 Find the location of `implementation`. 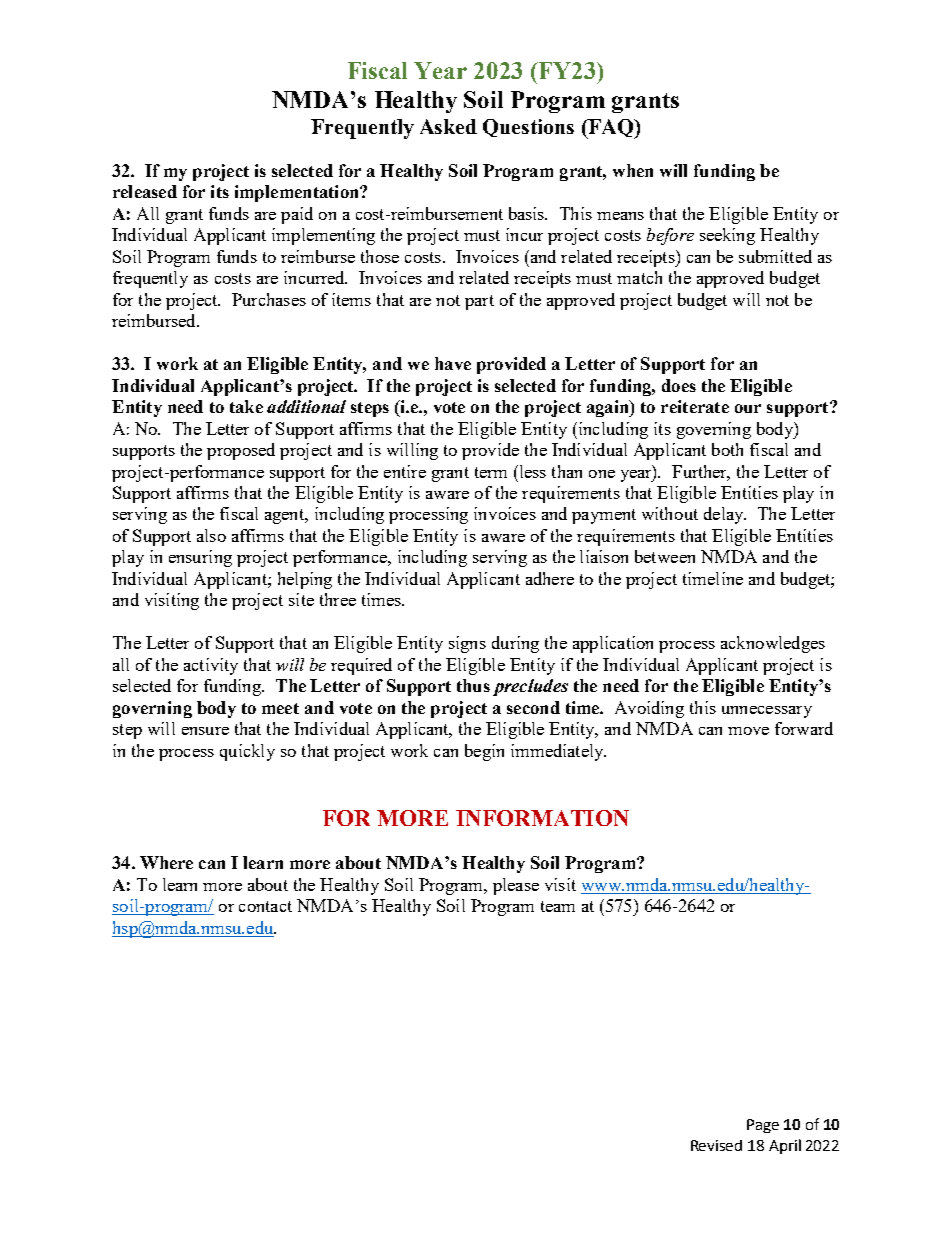

implementation is located at coordinates (298, 193).
